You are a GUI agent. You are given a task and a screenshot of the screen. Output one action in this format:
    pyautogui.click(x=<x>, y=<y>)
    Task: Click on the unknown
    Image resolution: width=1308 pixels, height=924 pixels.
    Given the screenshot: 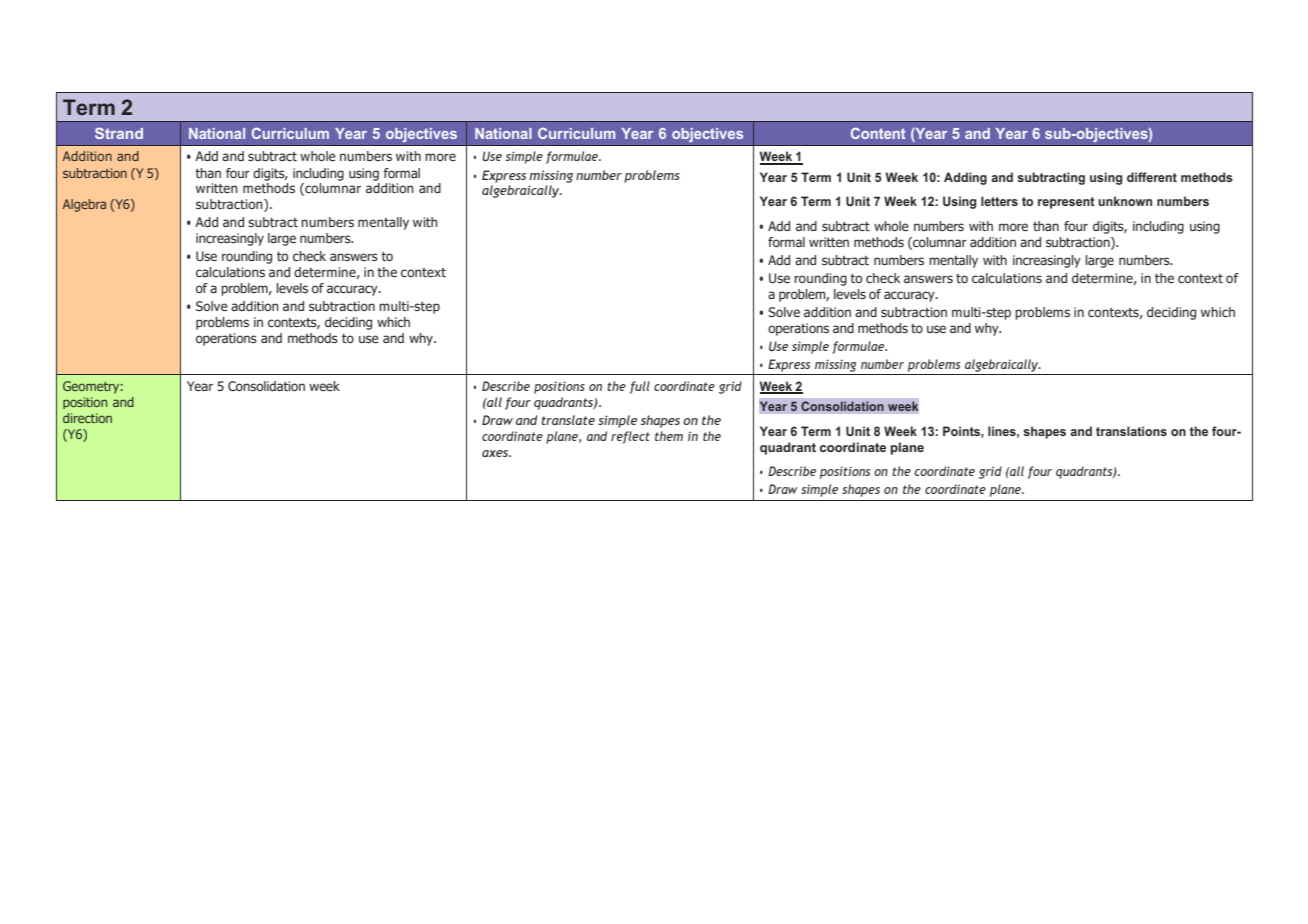 What is the action you would take?
    pyautogui.click(x=1125, y=201)
